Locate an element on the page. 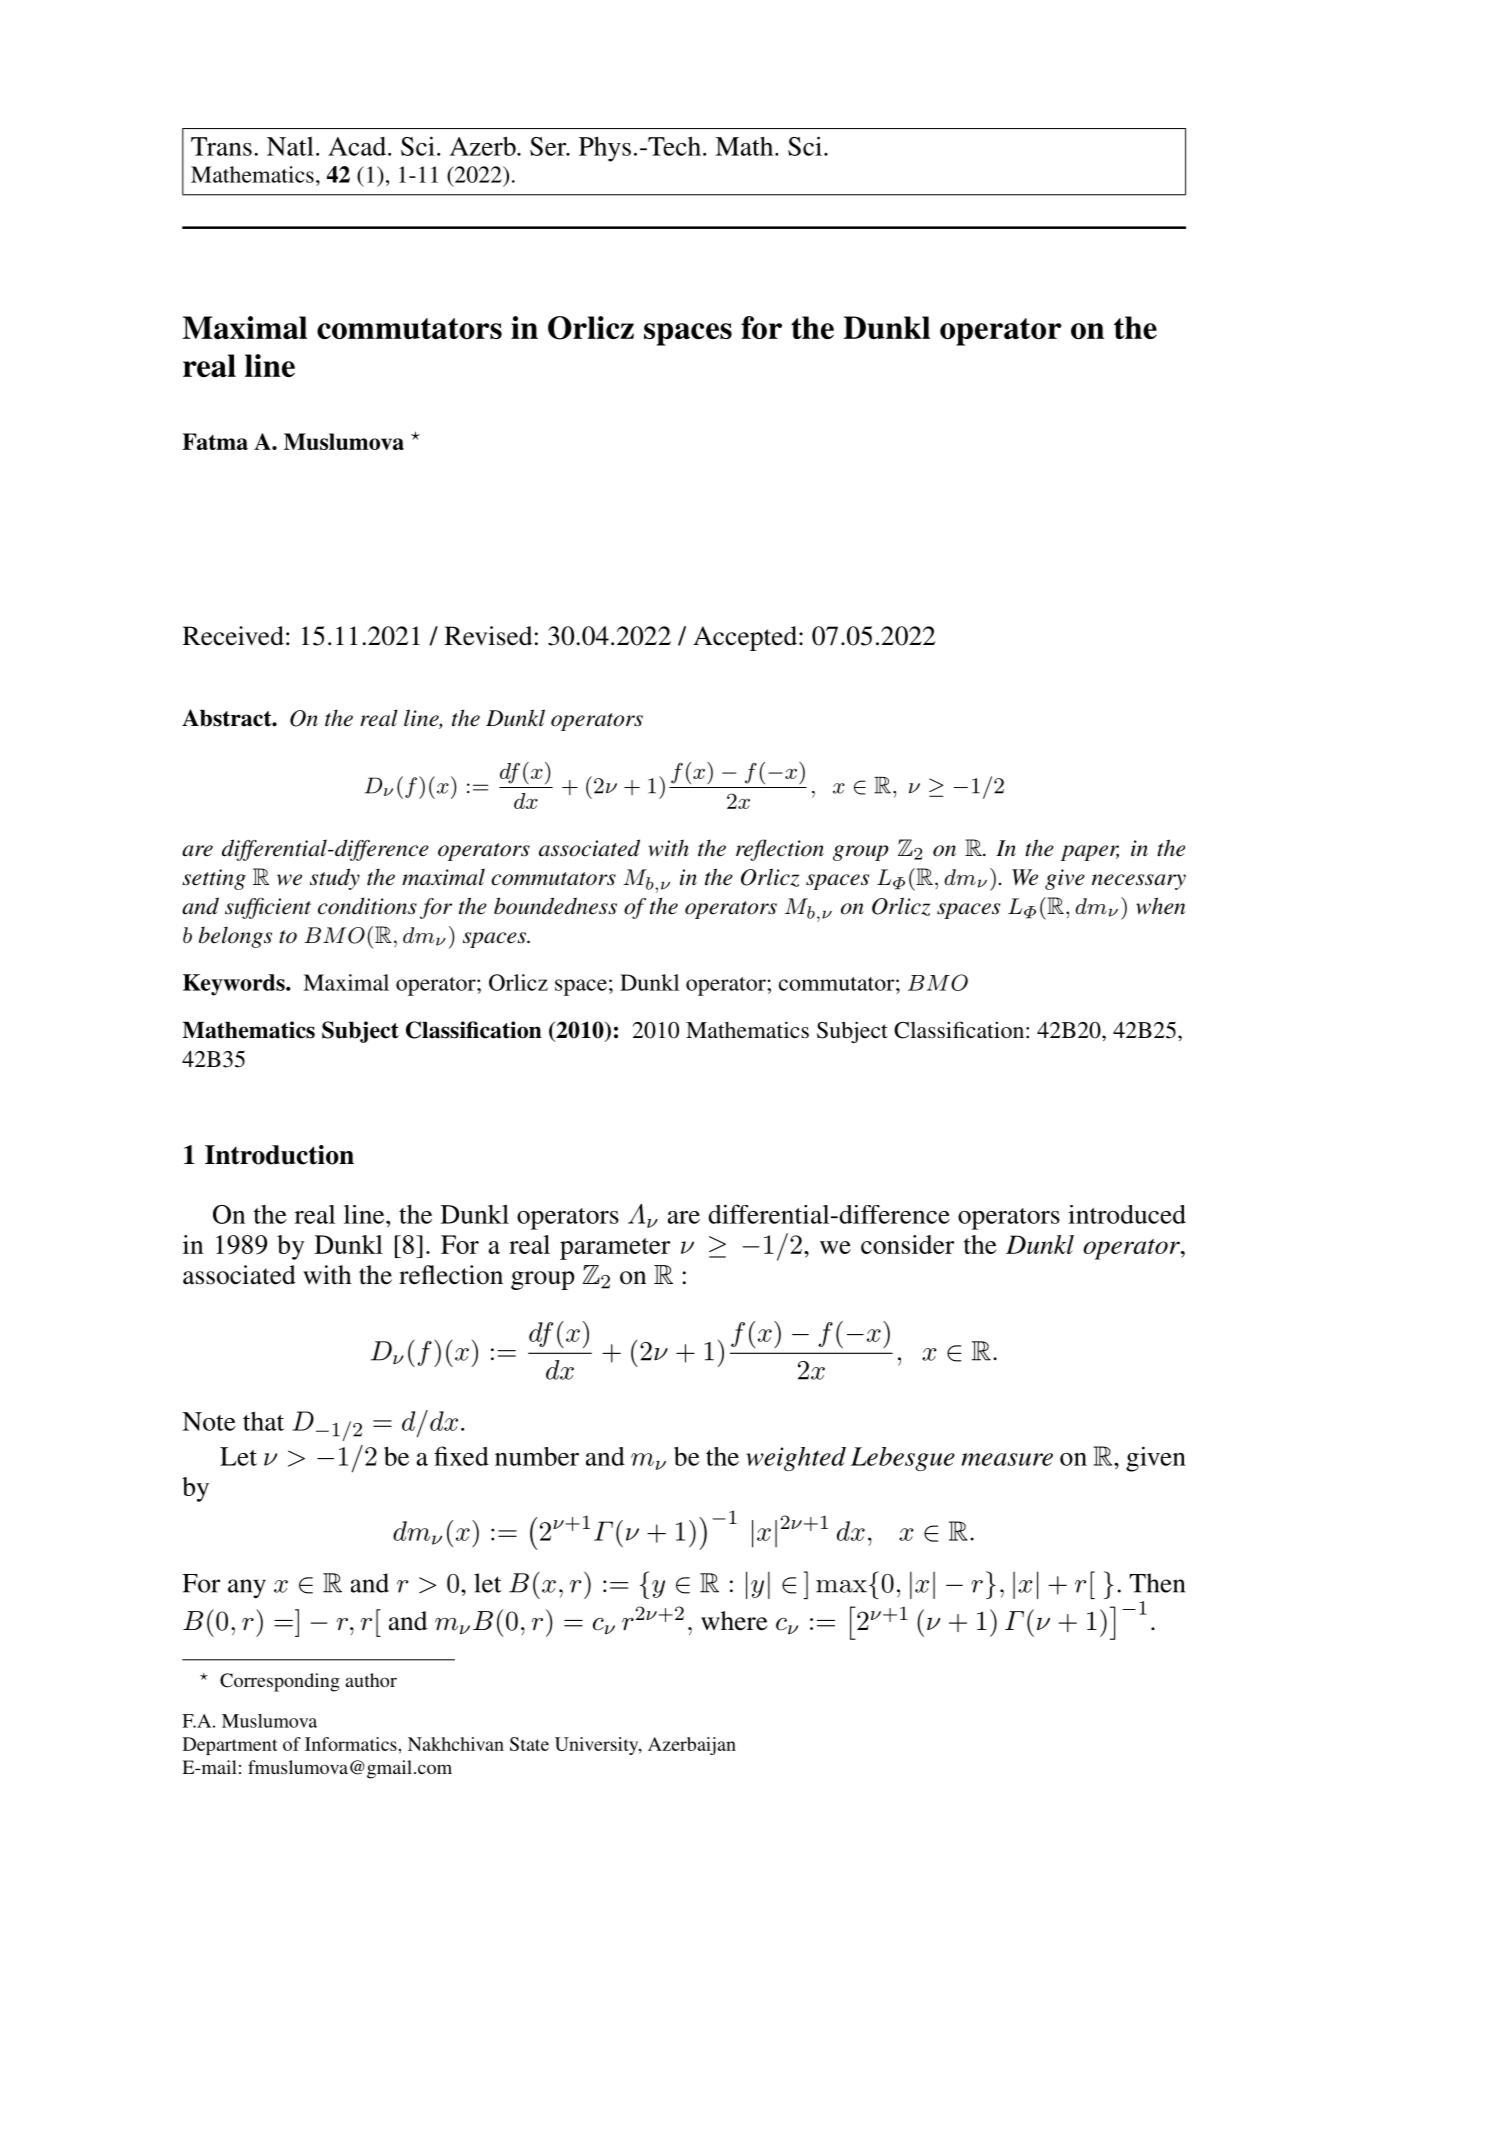 Image resolution: width=1507 pixels, height=2131 pixels. Accepted is located at coordinates (745, 638).
